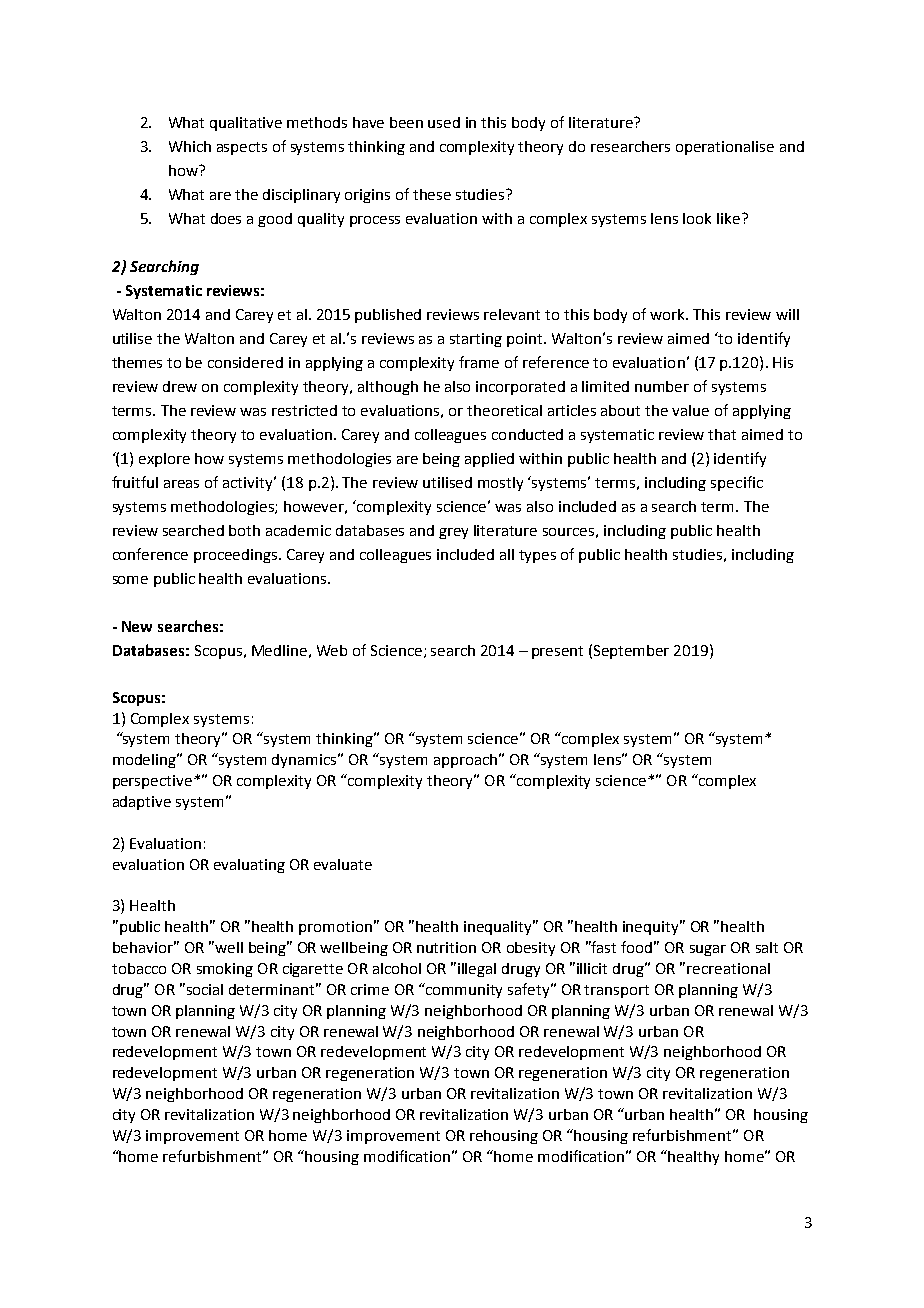 The height and width of the screenshot is (1308, 924). I want to click on drew, so click(180, 386).
